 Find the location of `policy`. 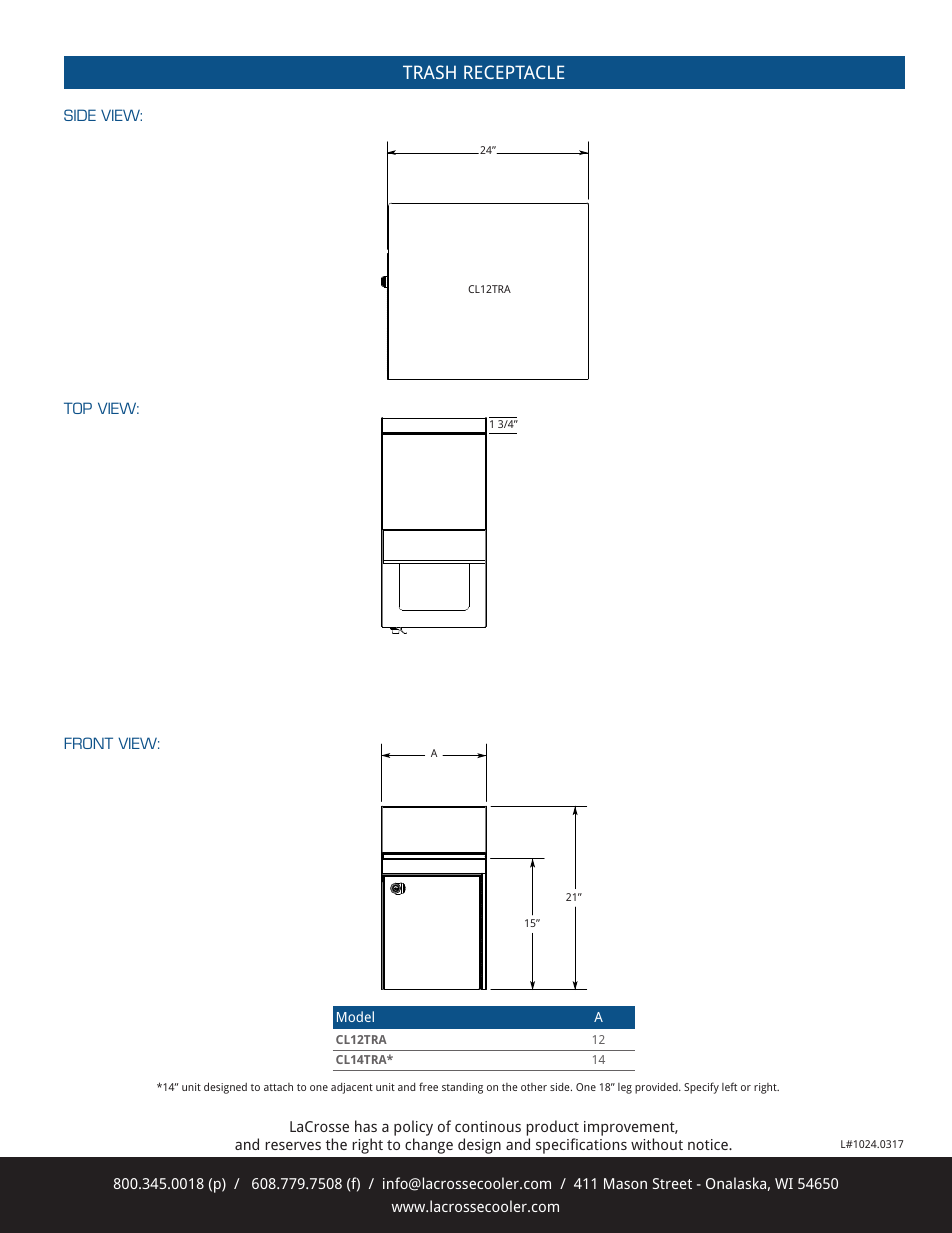

policy is located at coordinates (413, 1129).
